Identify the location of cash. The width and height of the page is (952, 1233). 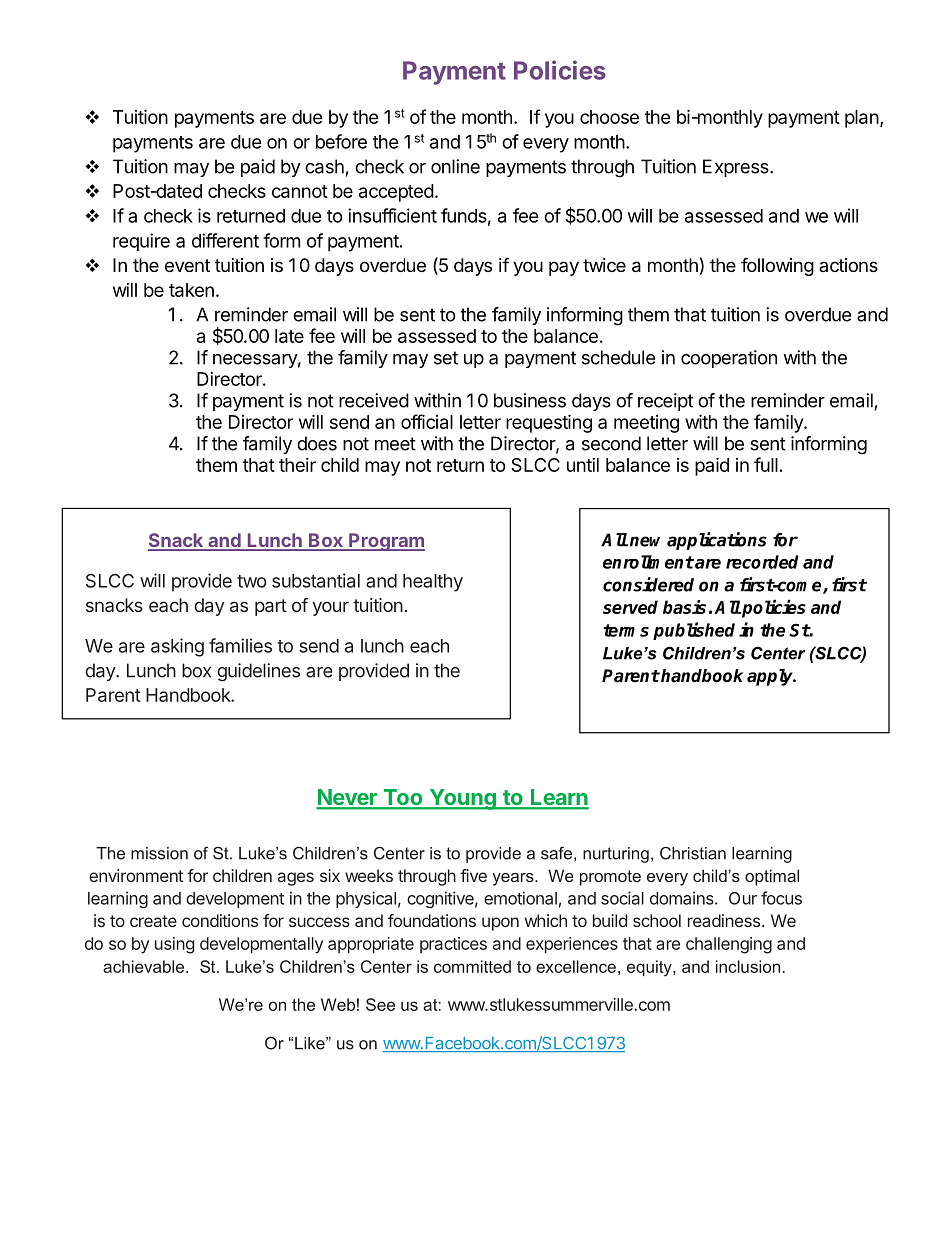
(324, 166).
